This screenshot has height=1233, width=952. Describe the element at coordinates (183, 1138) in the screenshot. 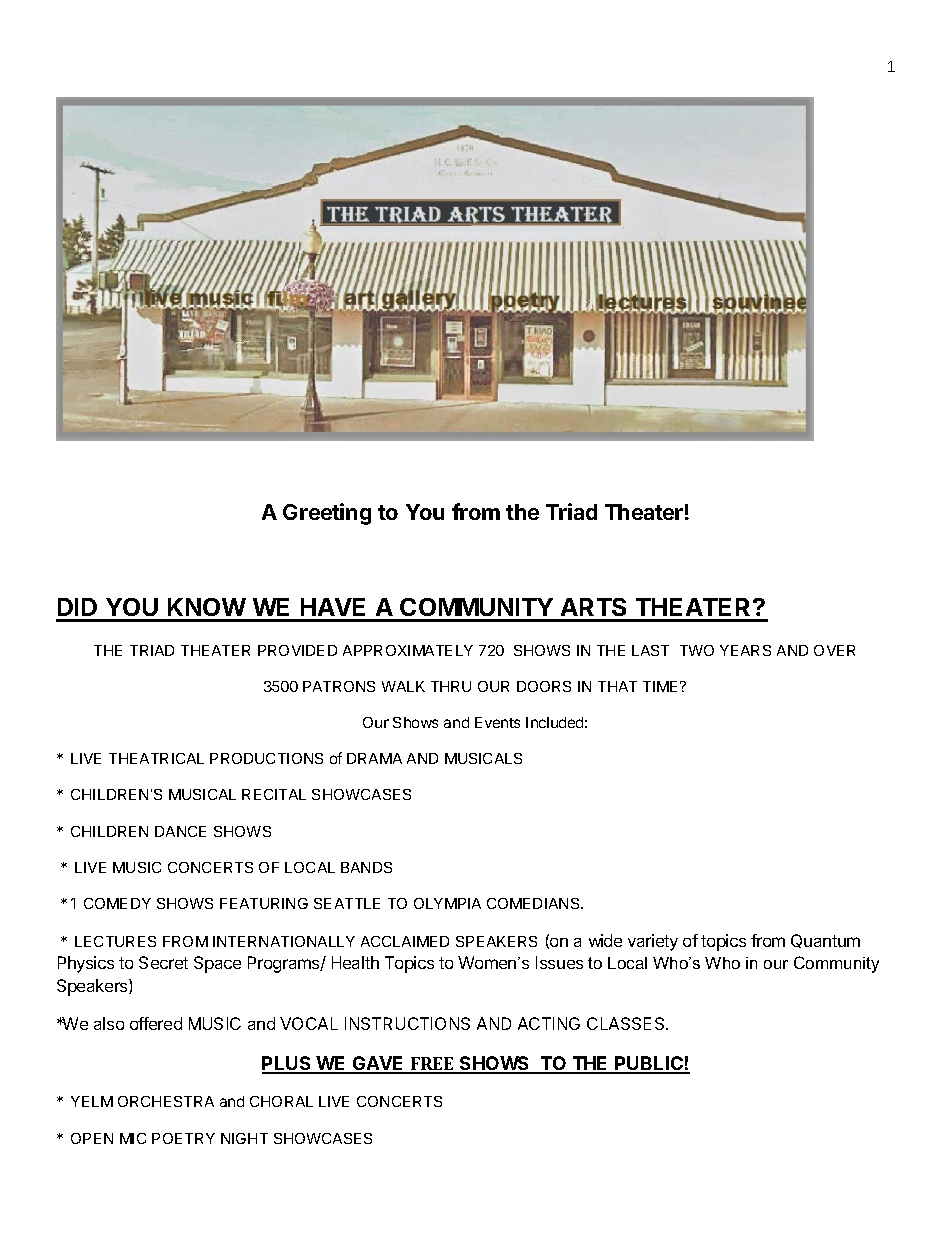

I see `POETRY` at that location.
